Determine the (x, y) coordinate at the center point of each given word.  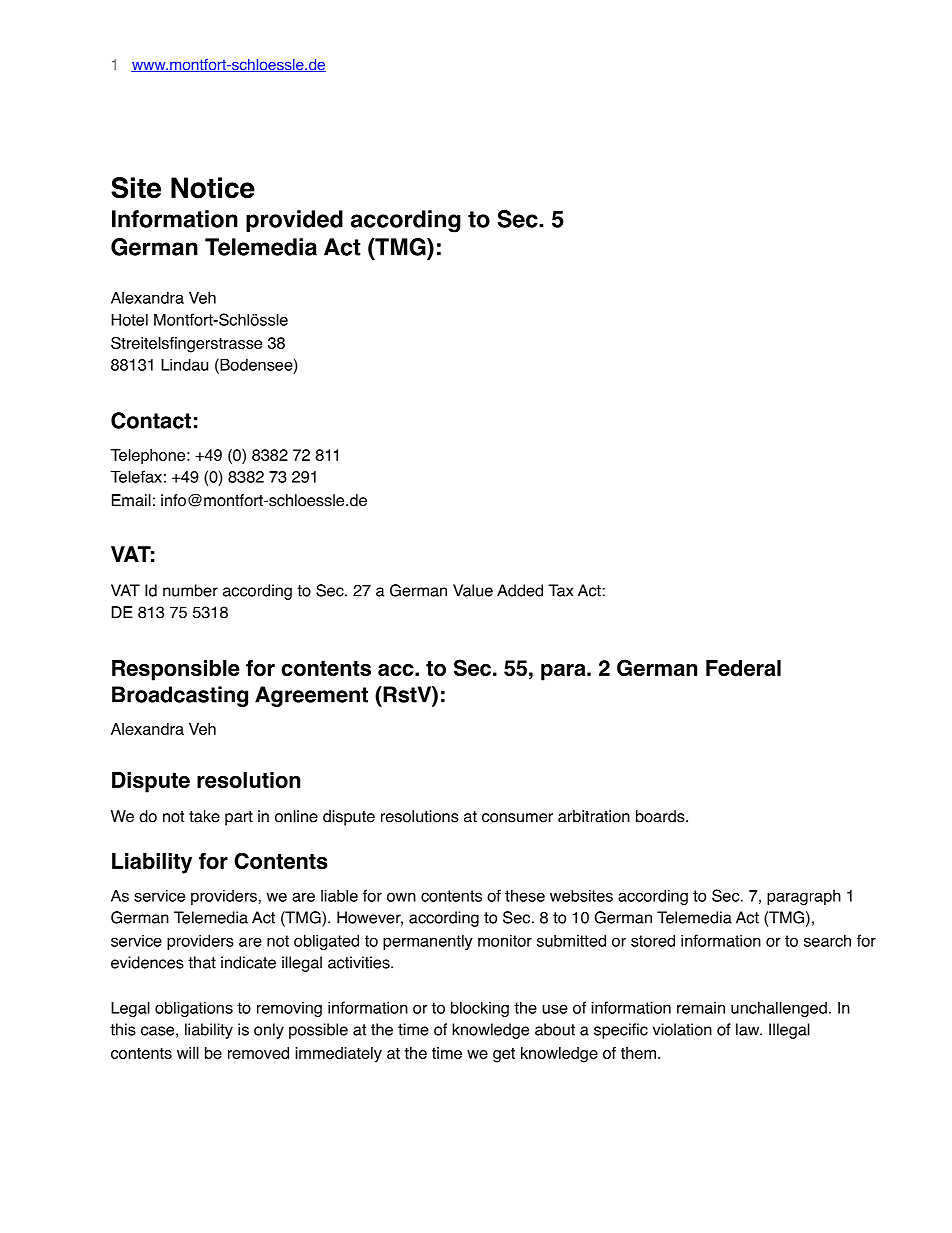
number (190, 590)
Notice (213, 188)
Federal (743, 668)
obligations (194, 1009)
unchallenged (779, 1009)
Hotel (129, 319)
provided (294, 221)
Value (473, 590)
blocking (480, 1009)
